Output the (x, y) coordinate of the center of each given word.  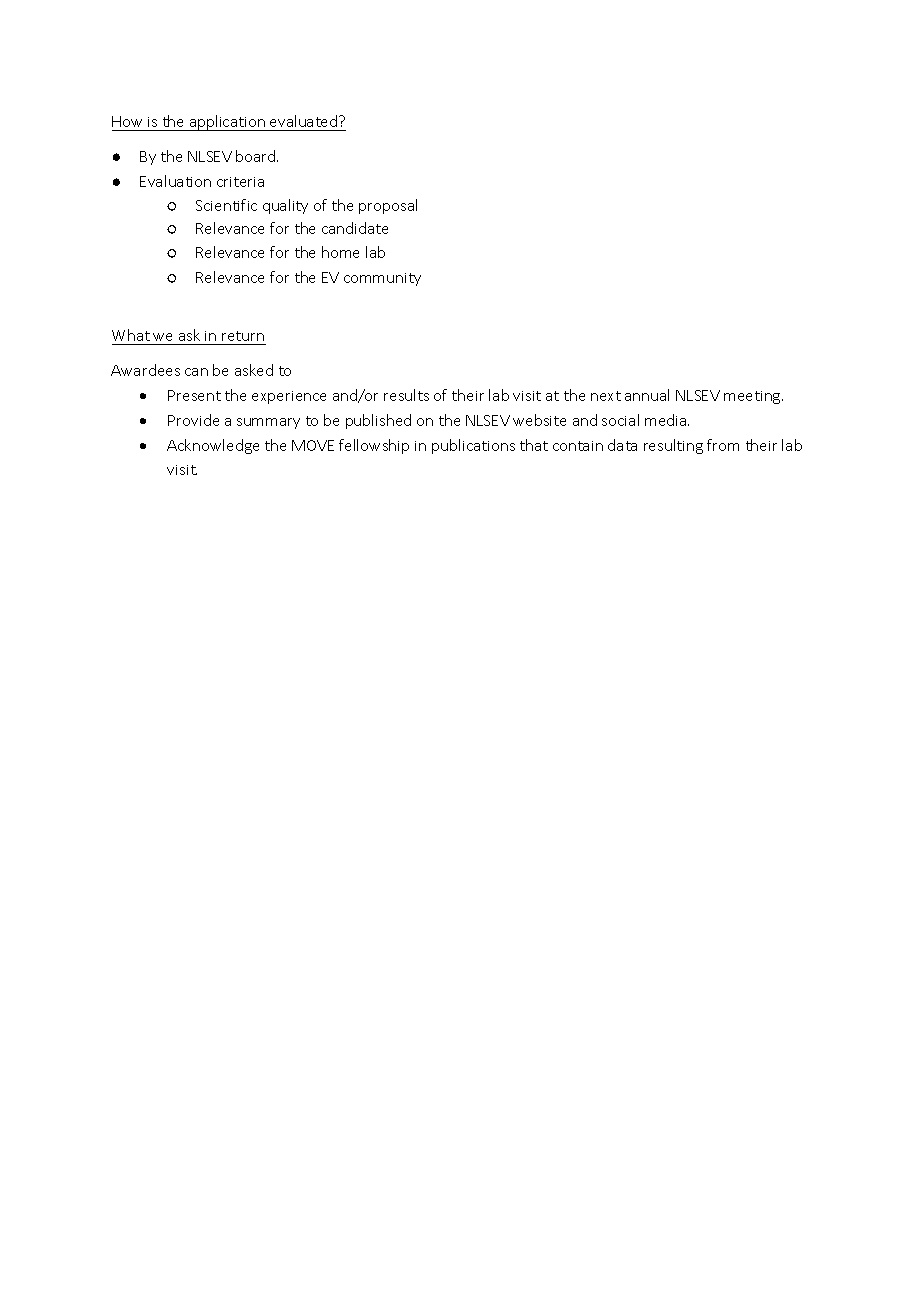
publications (473, 446)
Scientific (226, 205)
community (382, 279)
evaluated (305, 121)
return (243, 336)
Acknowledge (213, 446)
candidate (355, 228)
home (340, 252)
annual (647, 395)
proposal (388, 206)
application (227, 123)
